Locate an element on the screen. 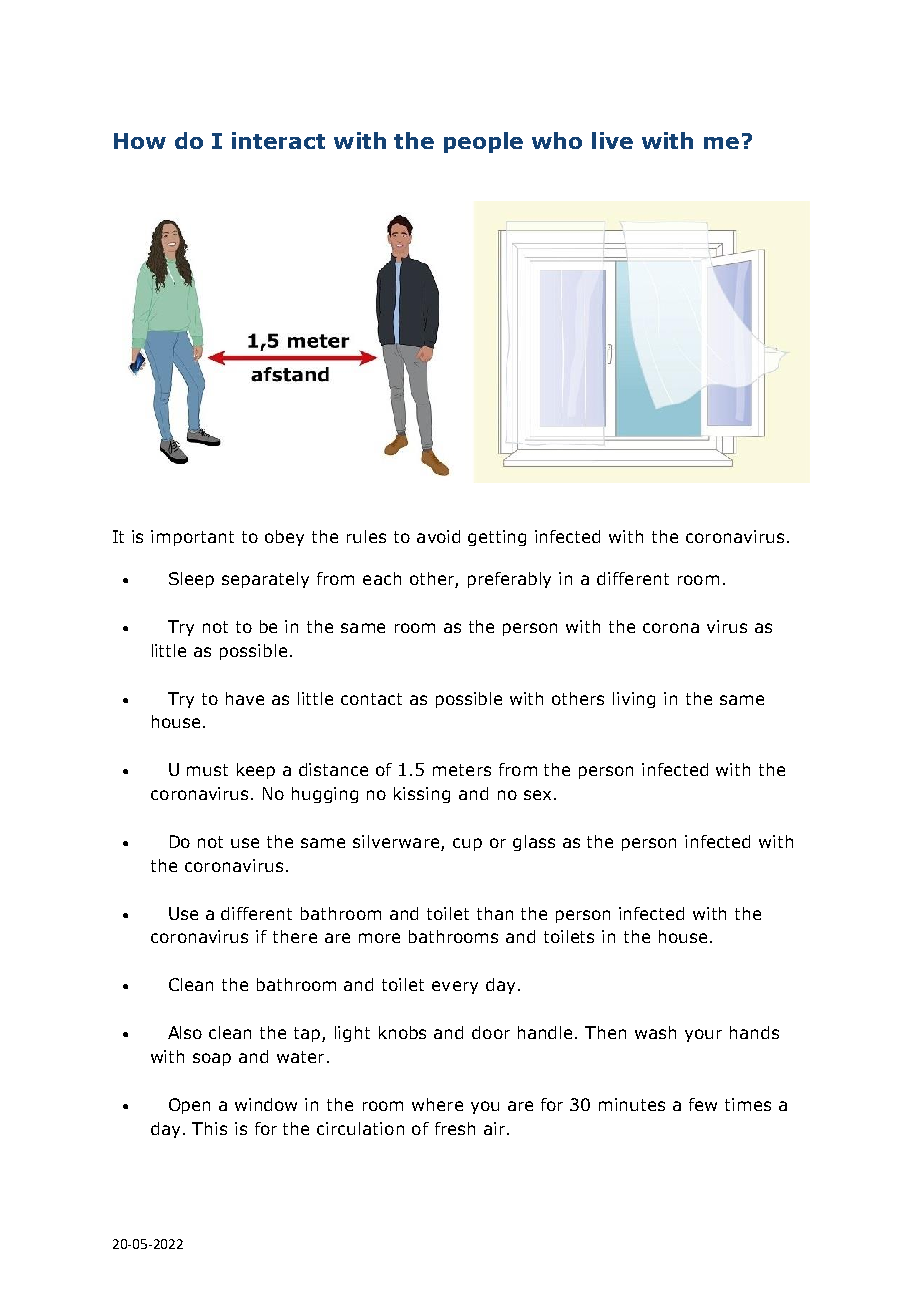 The image size is (924, 1308). glass is located at coordinates (534, 843).
